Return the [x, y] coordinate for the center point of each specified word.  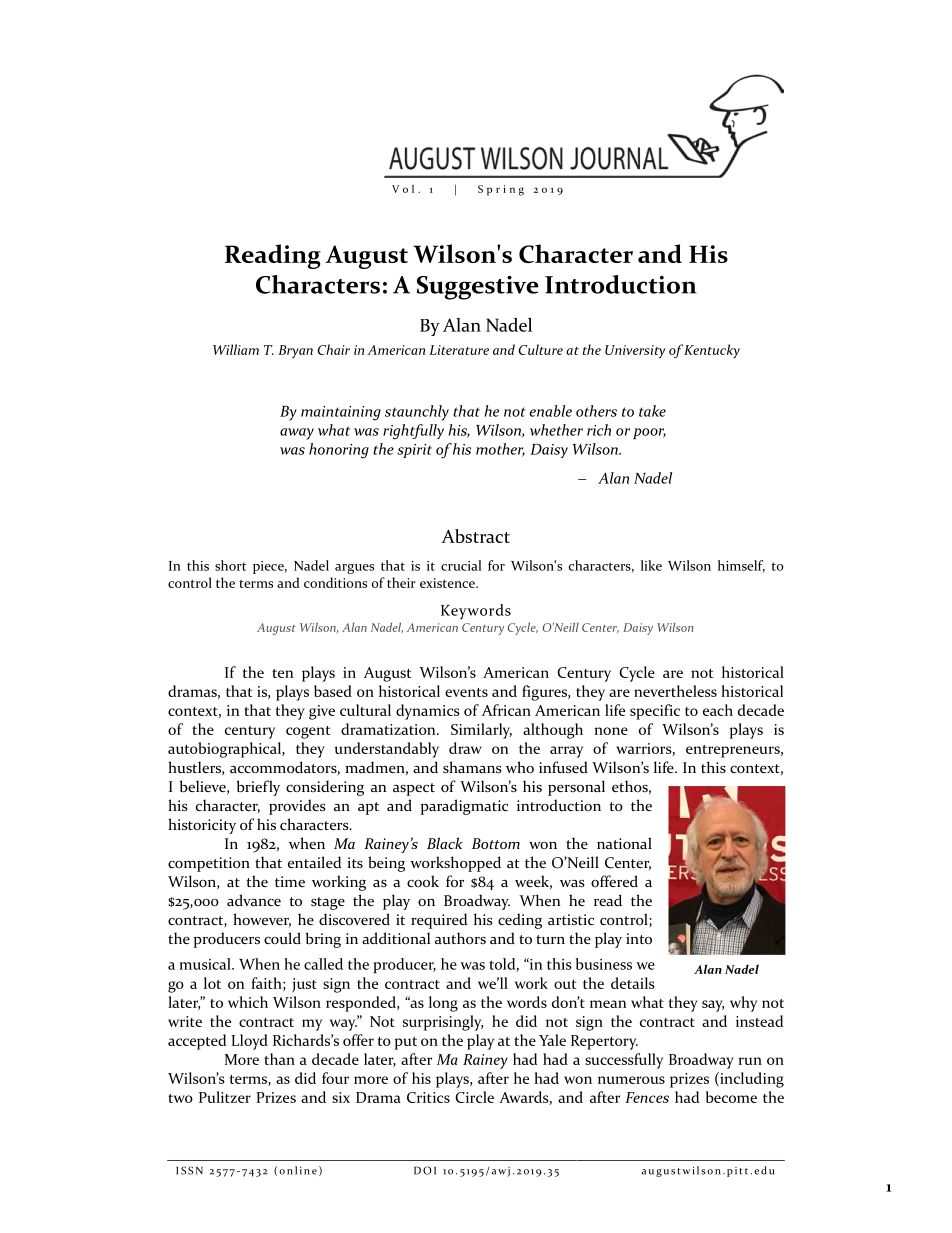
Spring [501, 190]
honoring [339, 451]
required [439, 921]
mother [500, 450]
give [322, 712]
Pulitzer [225, 1097]
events [466, 692]
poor [649, 433]
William [236, 349]
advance [254, 900]
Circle [474, 1097]
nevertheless [675, 691]
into [639, 938]
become [731, 1097]
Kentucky [712, 351]
